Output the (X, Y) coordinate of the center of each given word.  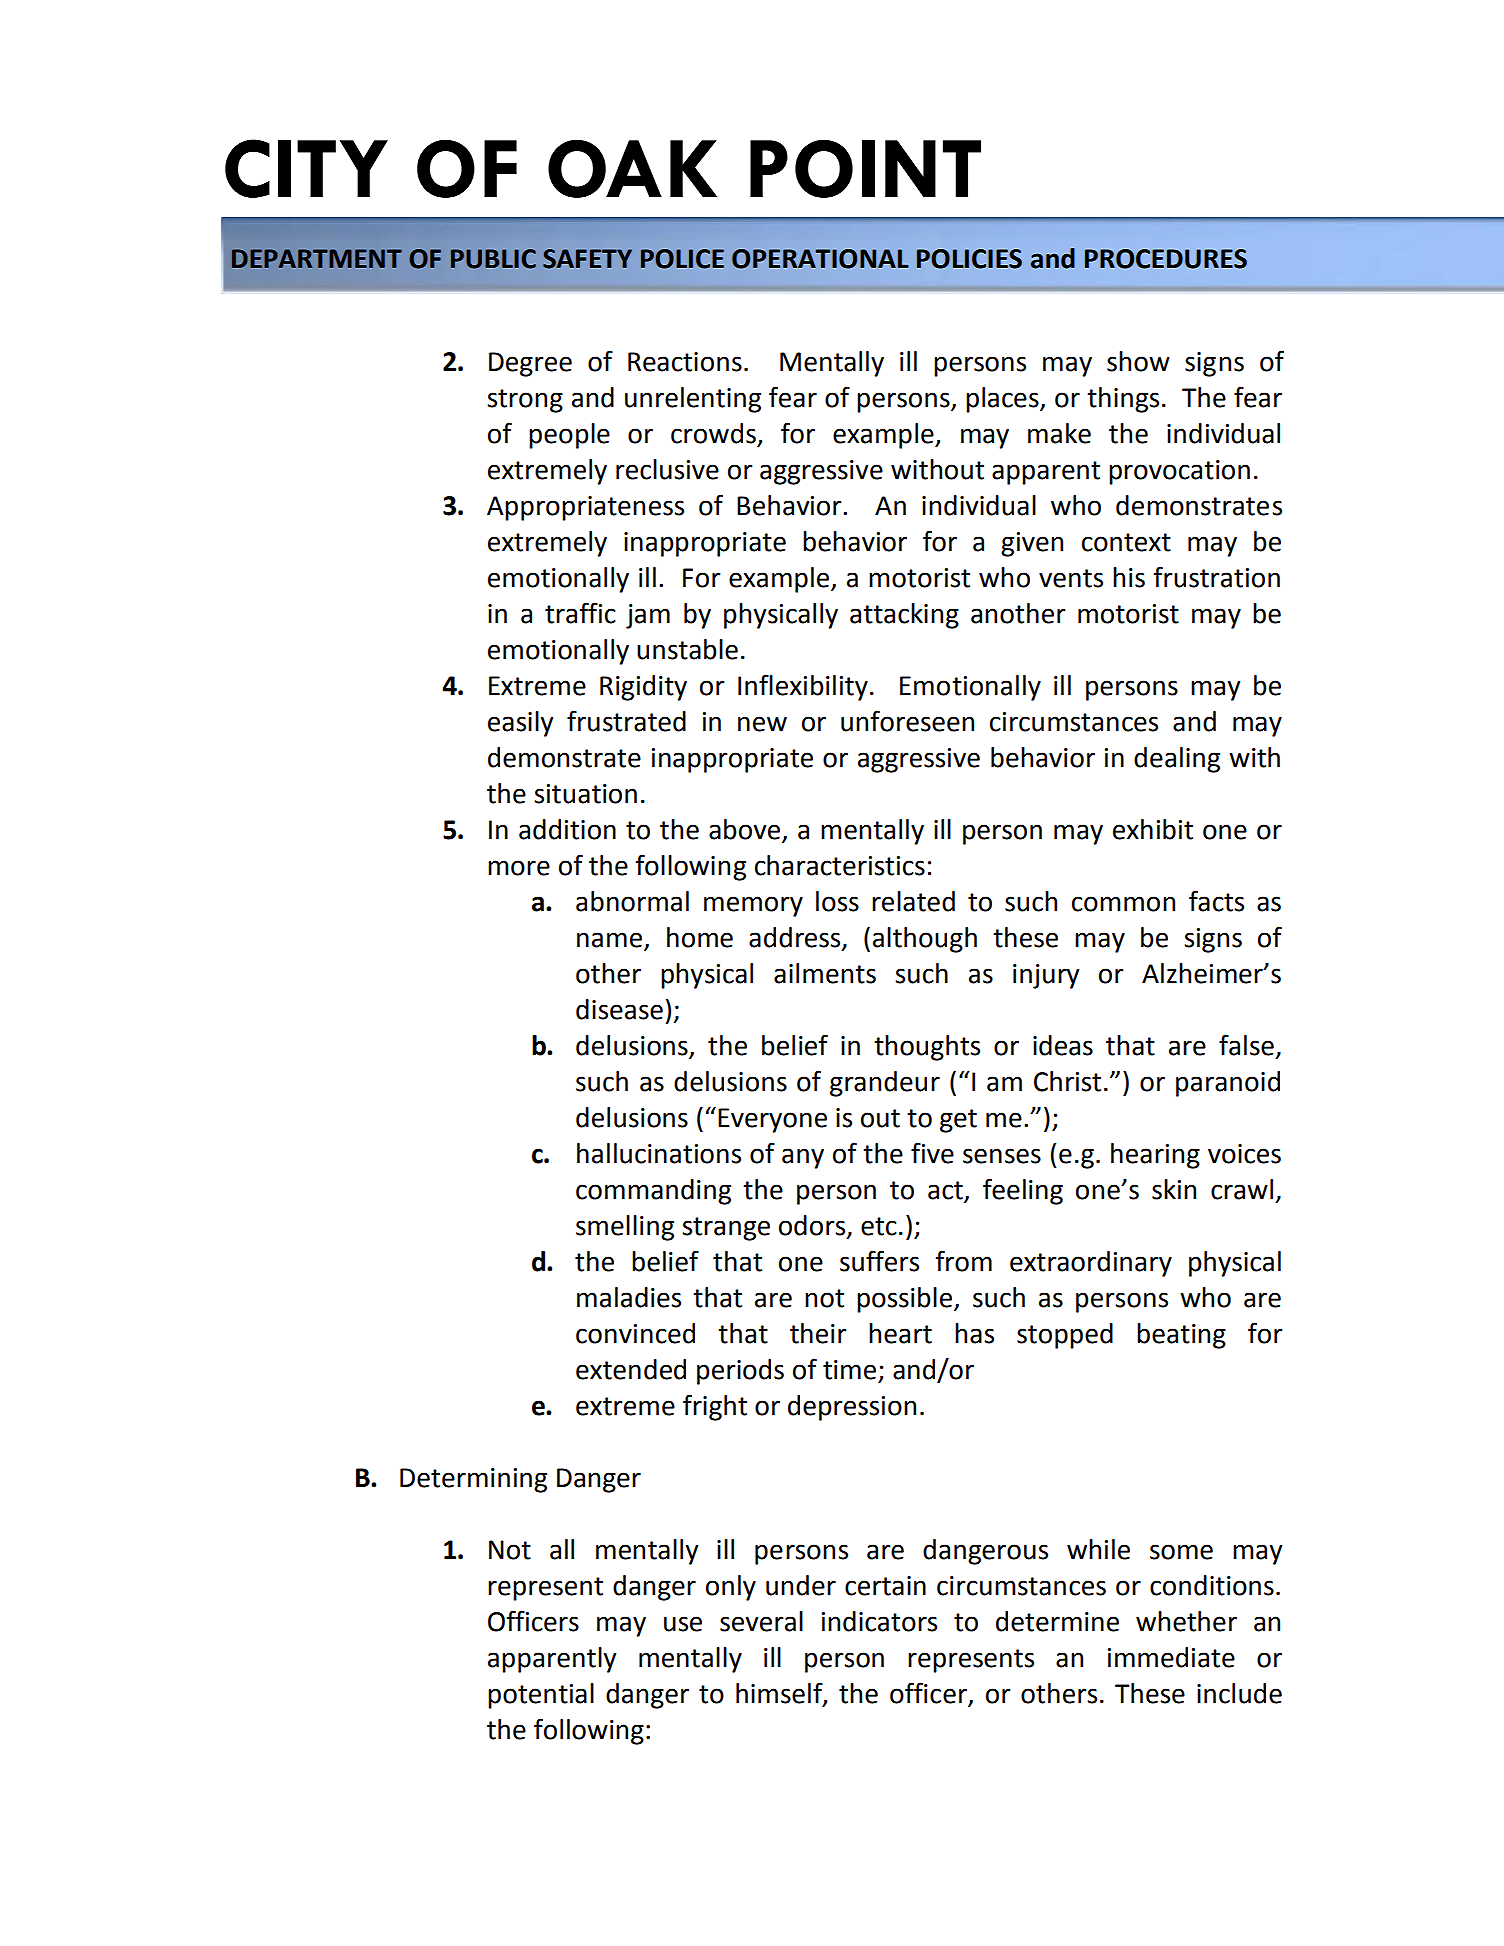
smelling (625, 1228)
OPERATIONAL (820, 259)
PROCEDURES (1166, 259)
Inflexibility (803, 687)
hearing (1155, 1156)
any (803, 1158)
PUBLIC (493, 259)
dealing (1177, 760)
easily (520, 724)
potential (541, 1696)
